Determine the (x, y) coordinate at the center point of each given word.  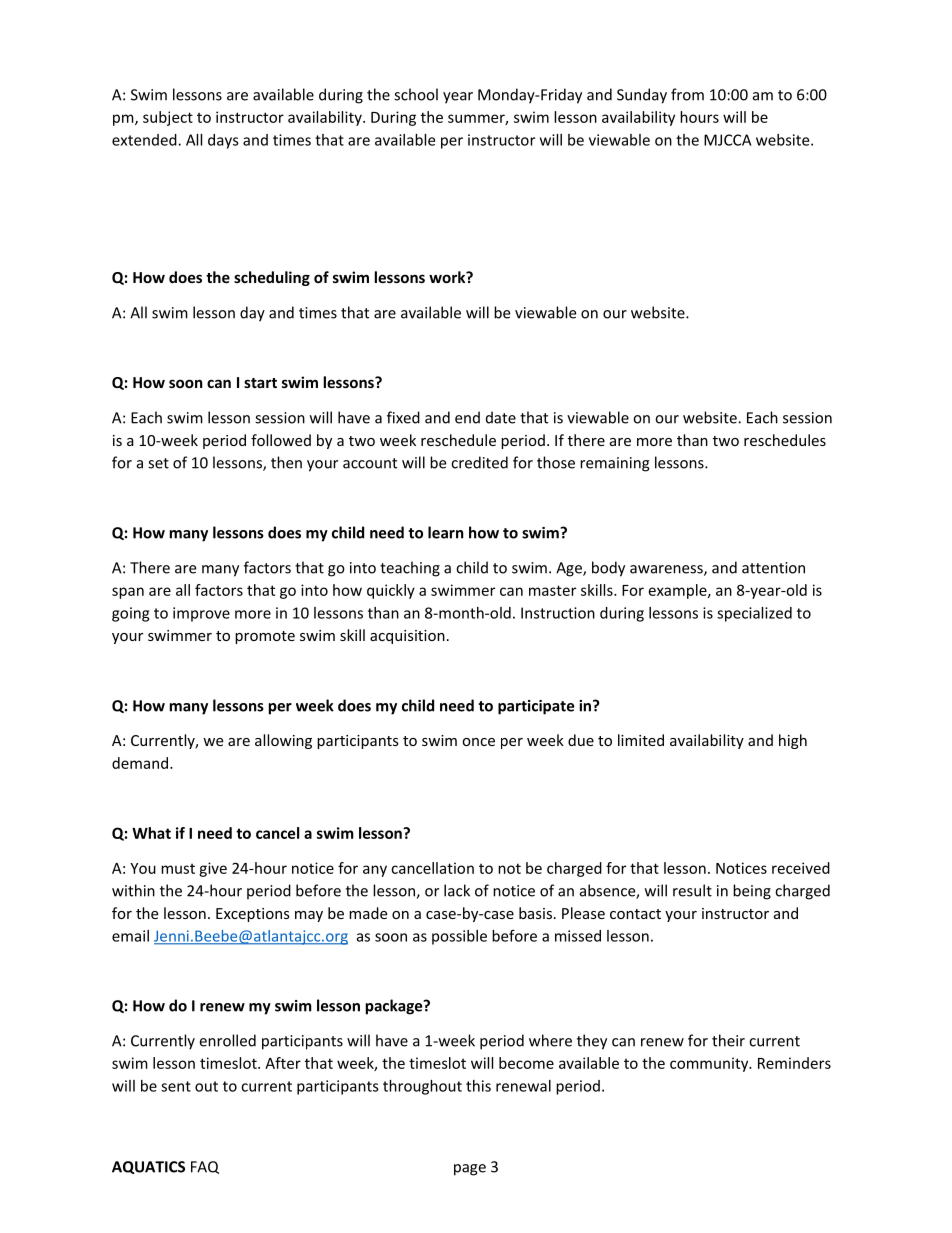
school (416, 94)
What (151, 833)
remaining (615, 464)
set (158, 463)
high (793, 741)
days (223, 141)
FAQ (205, 1167)
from (687, 94)
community (710, 1064)
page (470, 1170)
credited (479, 462)
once (478, 742)
